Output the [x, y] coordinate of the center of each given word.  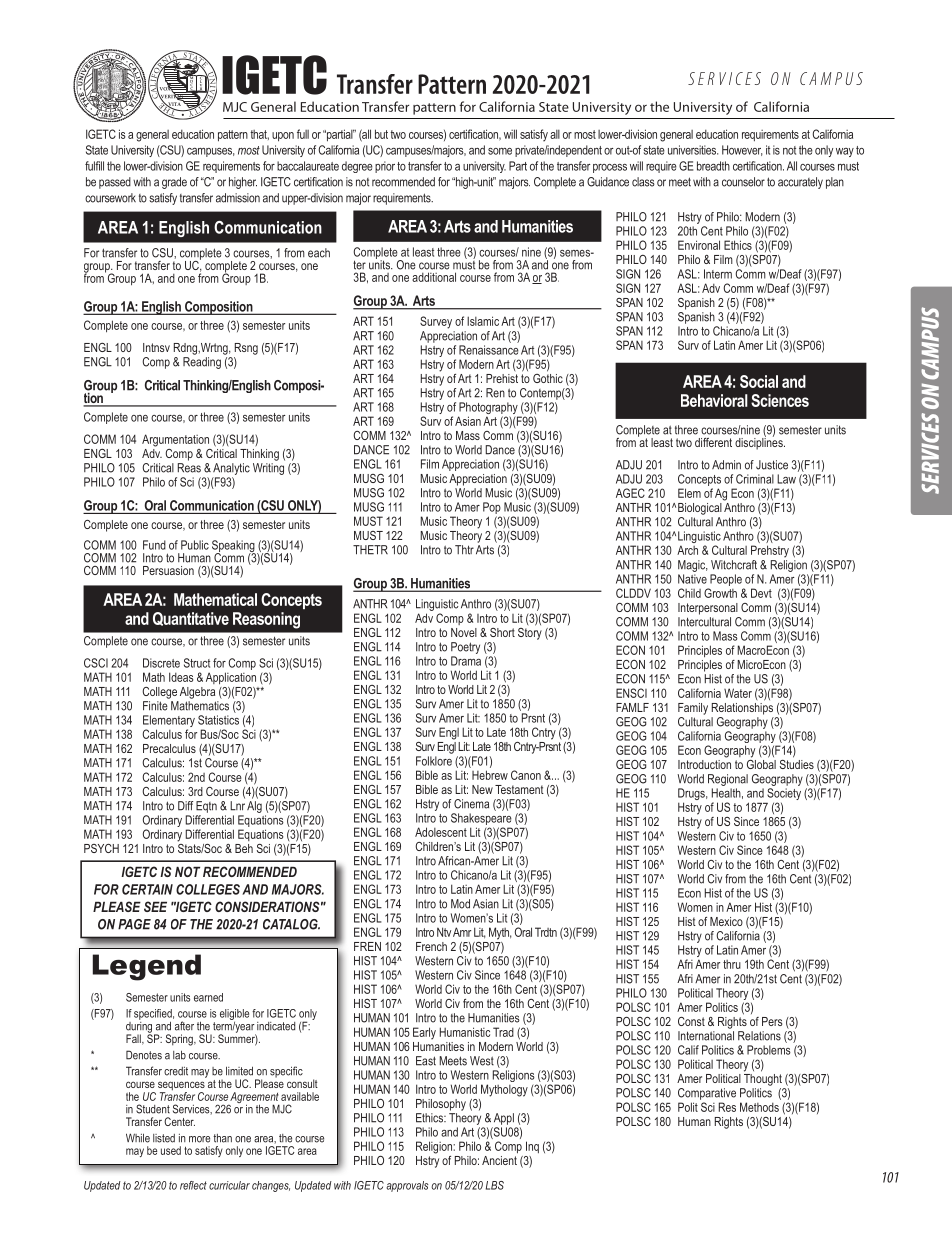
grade [174, 183]
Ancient [499, 1160]
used [171, 1150]
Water [738, 693]
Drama [466, 661]
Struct [197, 663]
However [742, 150]
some [500, 151]
